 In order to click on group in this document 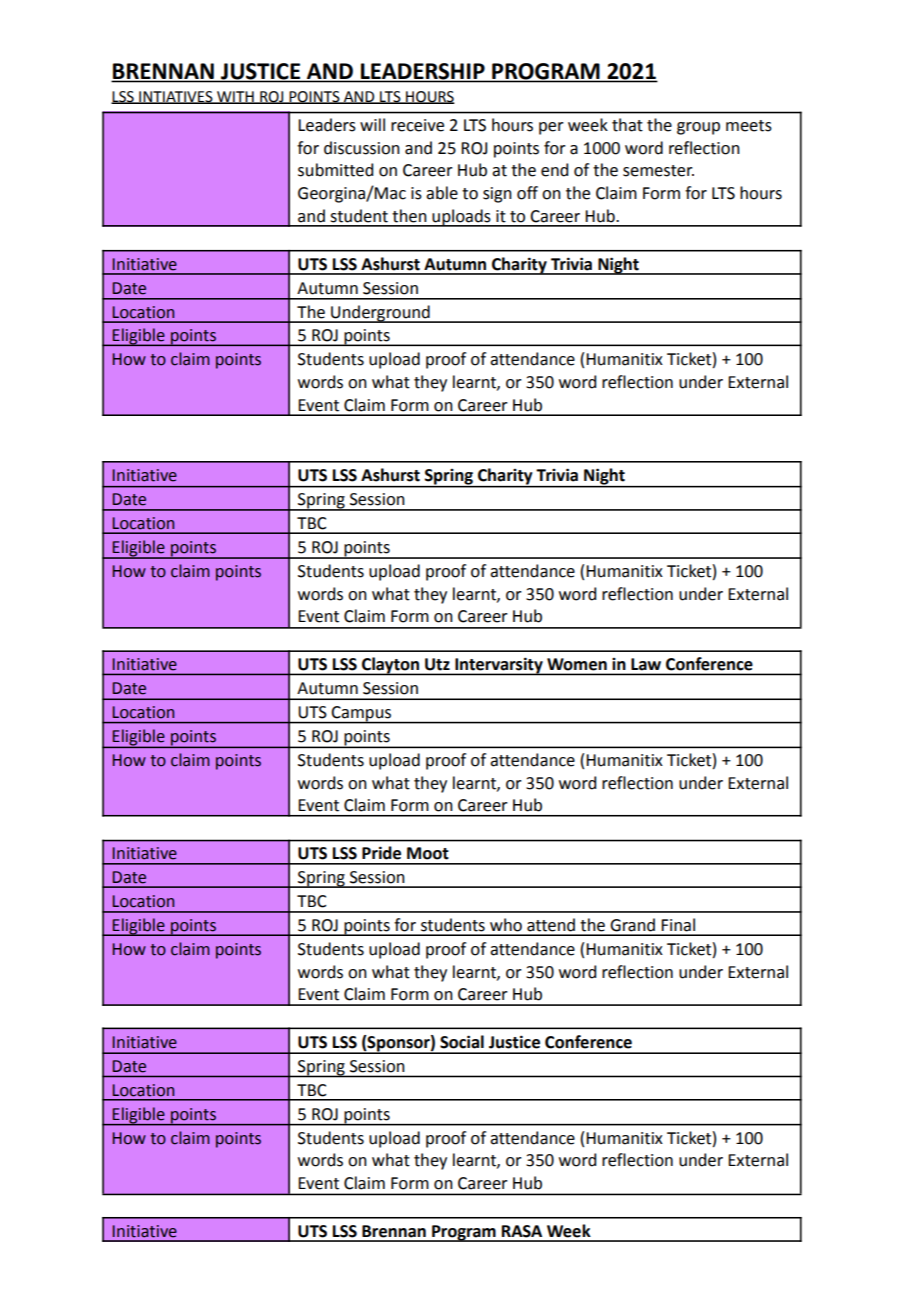, I will do `click(698, 128)`.
